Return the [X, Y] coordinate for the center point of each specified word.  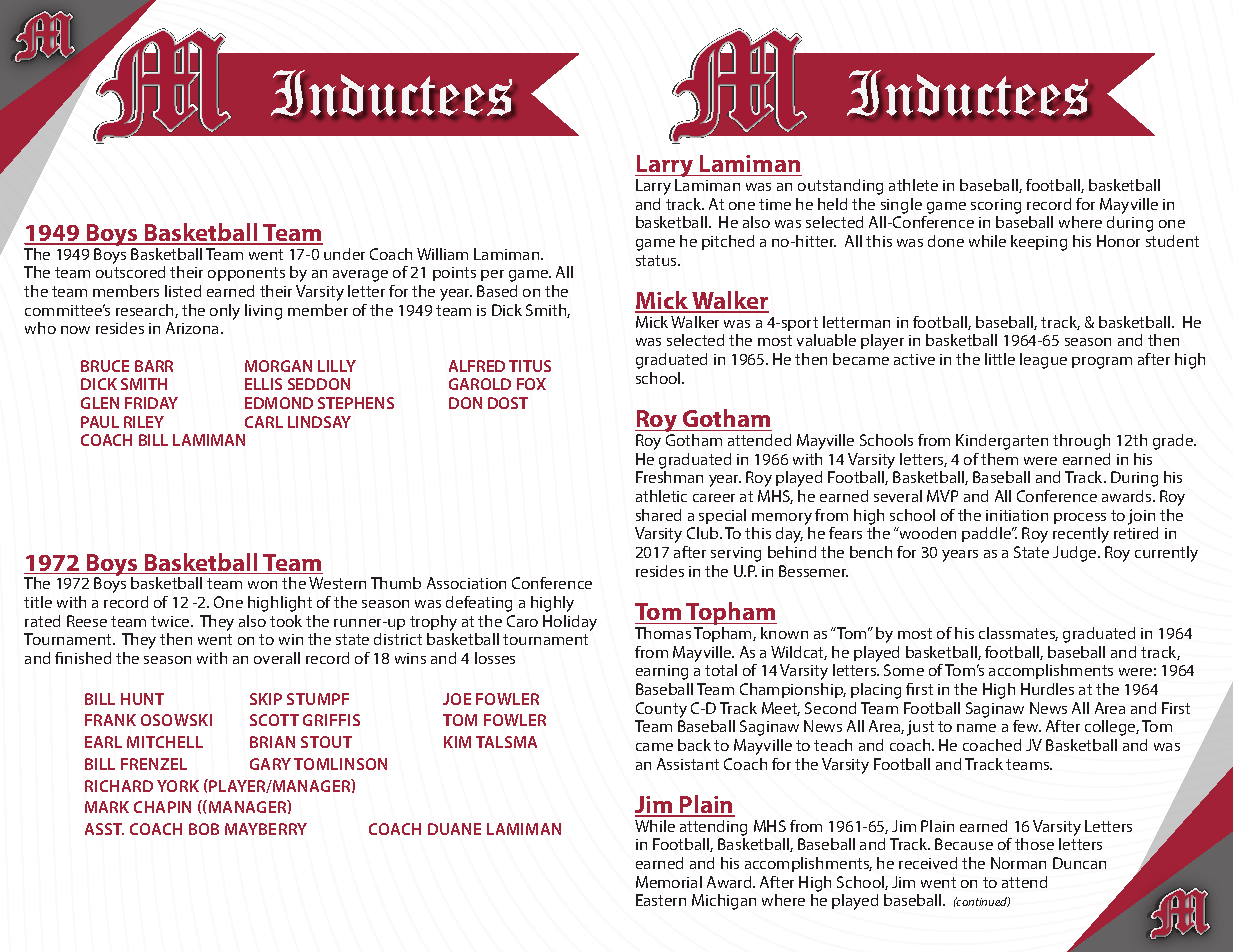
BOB [204, 829]
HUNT [142, 699]
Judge [1076, 554]
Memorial [669, 882]
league [1043, 361]
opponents [246, 274]
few [1027, 726]
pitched [728, 242]
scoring [996, 206]
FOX [531, 384]
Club [704, 533]
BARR [154, 366]
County [661, 710]
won [262, 585]
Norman [1018, 863]
